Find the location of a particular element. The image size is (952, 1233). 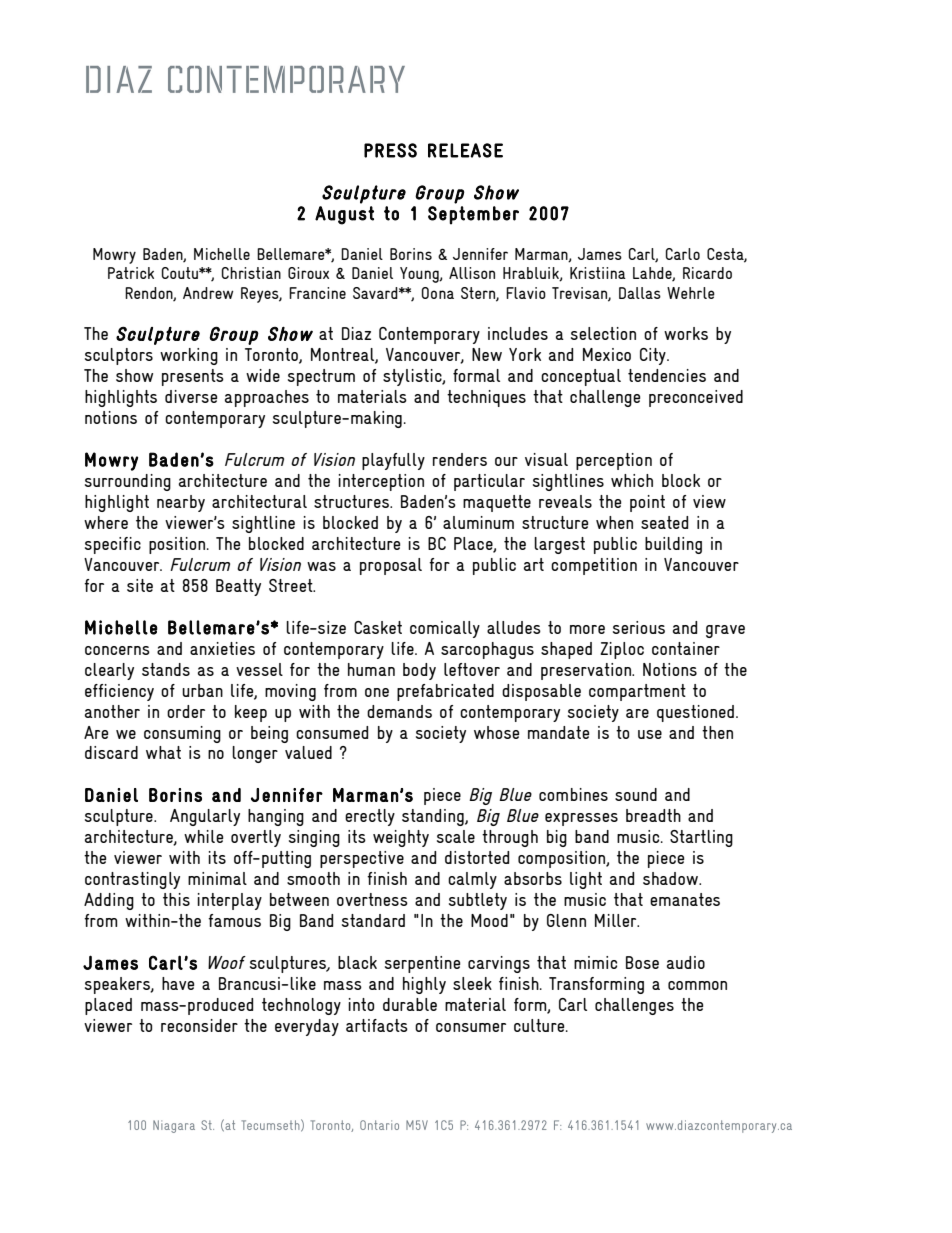

RELEASE is located at coordinates (465, 150).
